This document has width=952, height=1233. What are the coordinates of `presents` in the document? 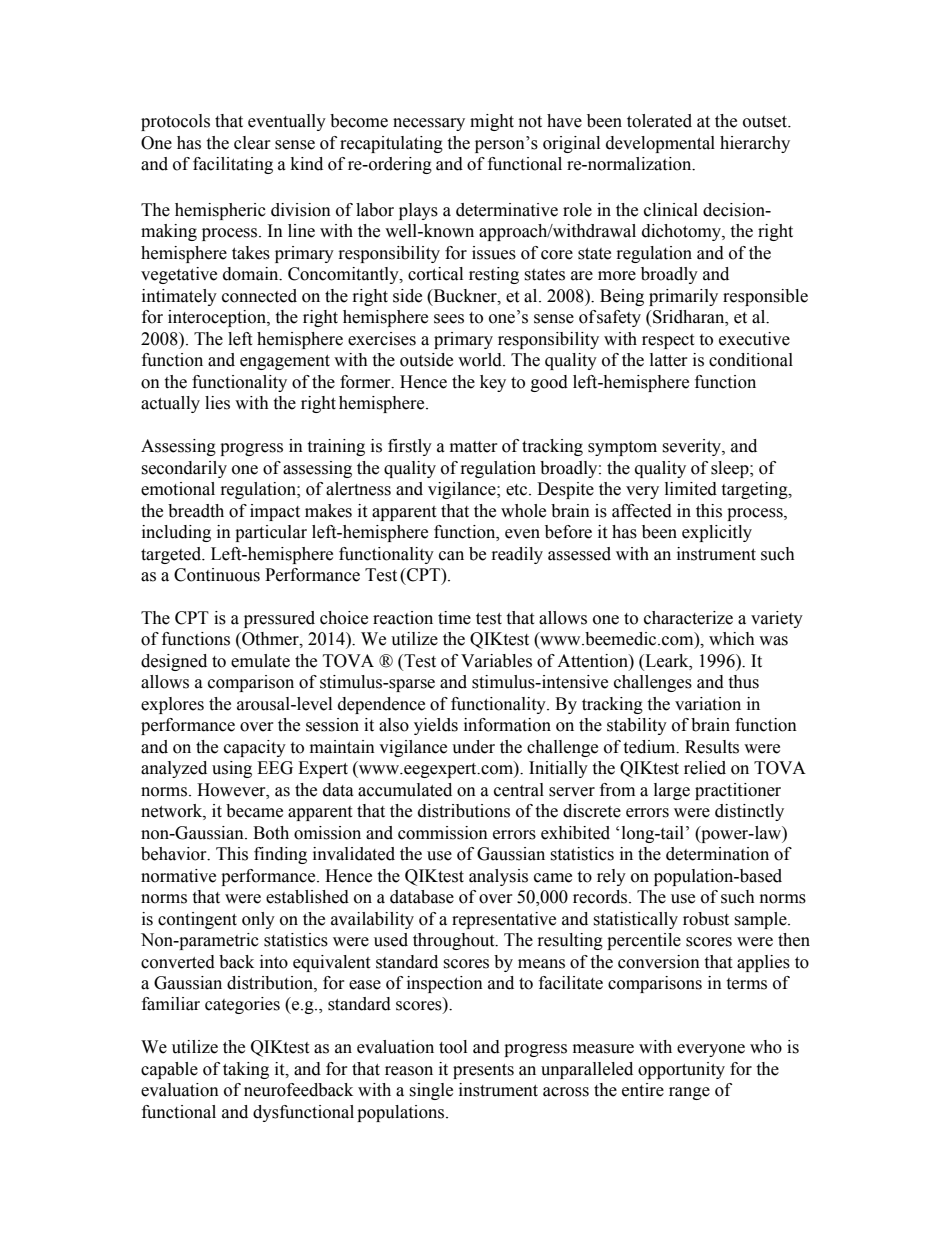 It's located at (483, 1071).
